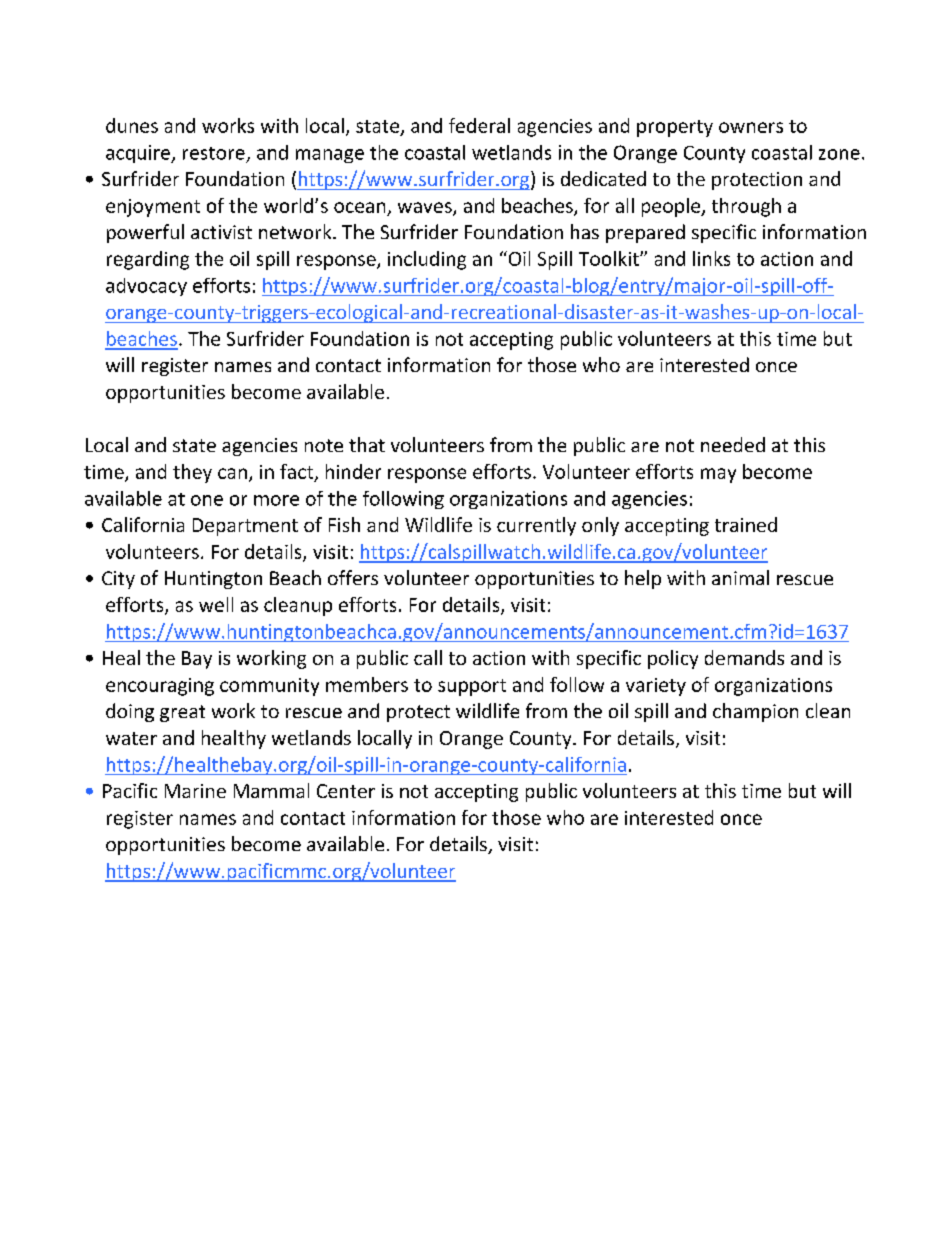  Describe the element at coordinates (214, 153) in the document. I see `restore` at that location.
